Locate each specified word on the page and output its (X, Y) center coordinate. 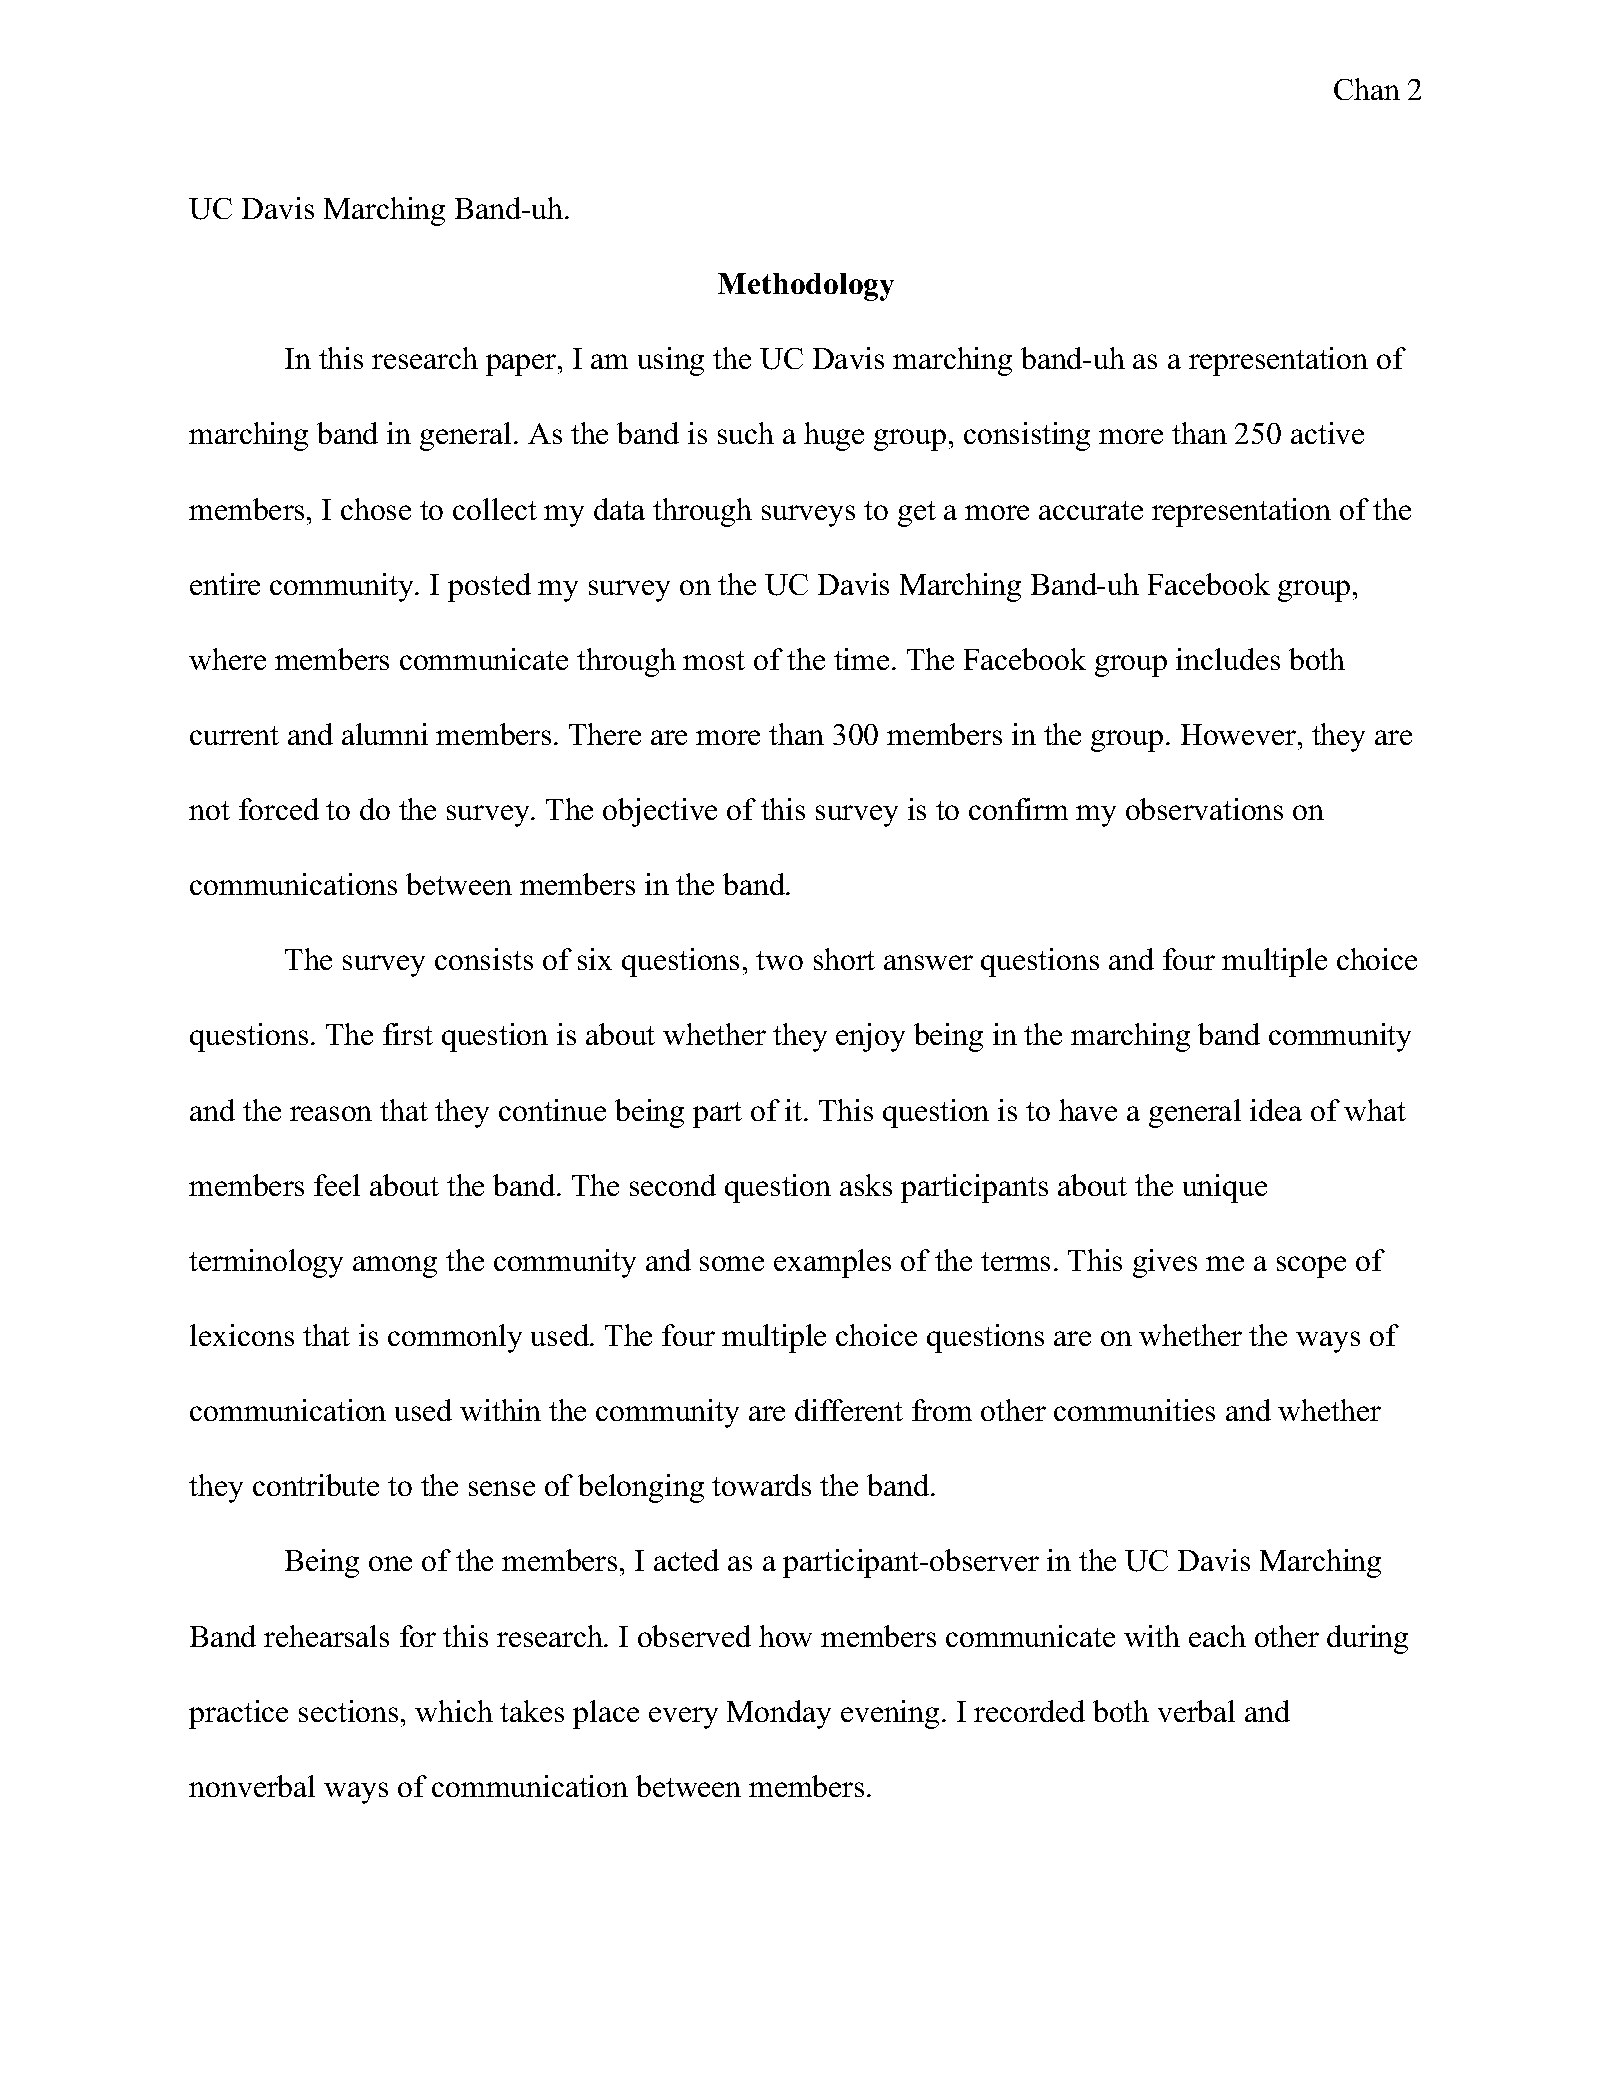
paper (522, 365)
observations (1204, 809)
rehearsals (326, 1636)
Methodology (806, 287)
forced (279, 809)
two (779, 960)
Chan (1367, 89)
